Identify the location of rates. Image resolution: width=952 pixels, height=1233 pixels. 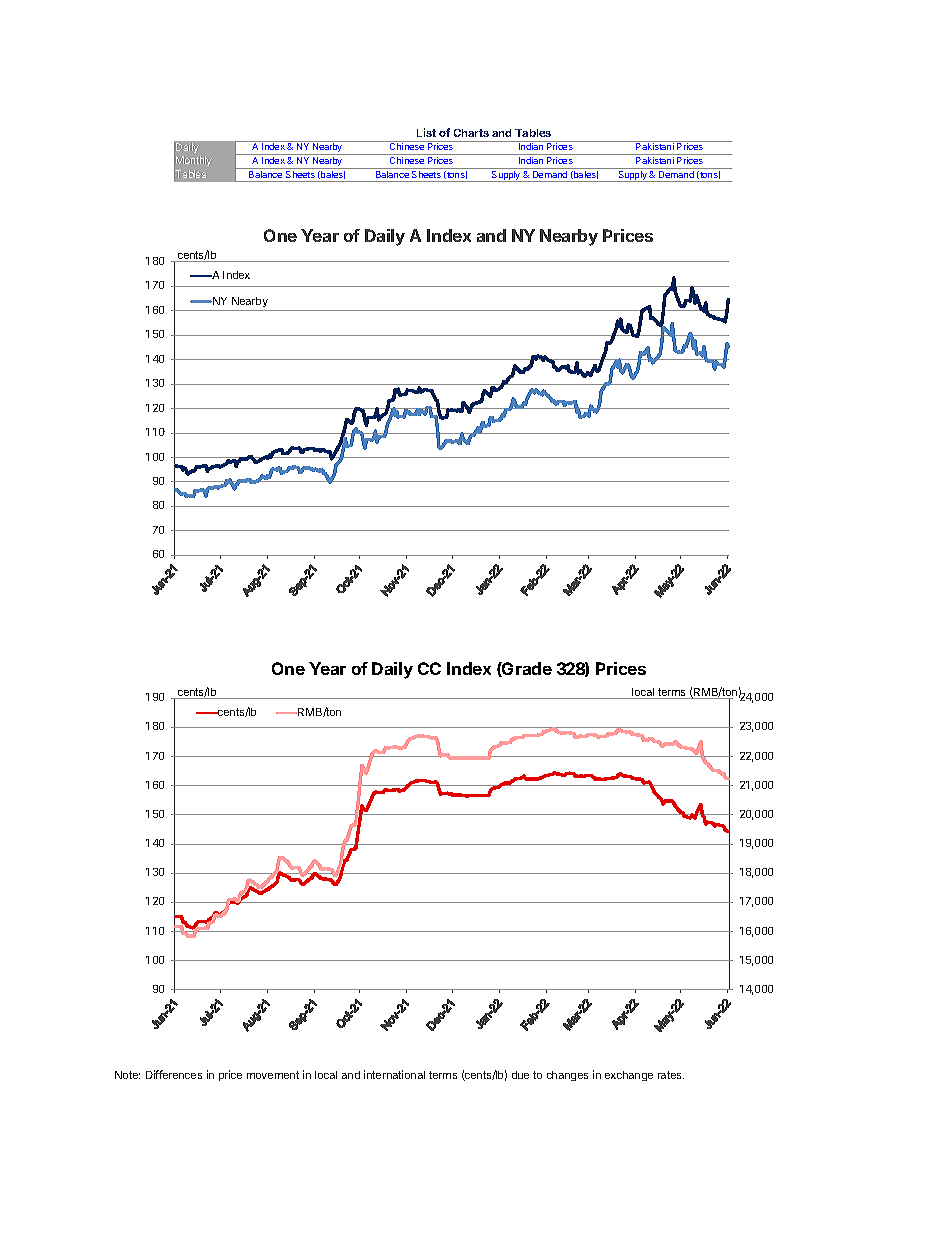
(671, 1075).
